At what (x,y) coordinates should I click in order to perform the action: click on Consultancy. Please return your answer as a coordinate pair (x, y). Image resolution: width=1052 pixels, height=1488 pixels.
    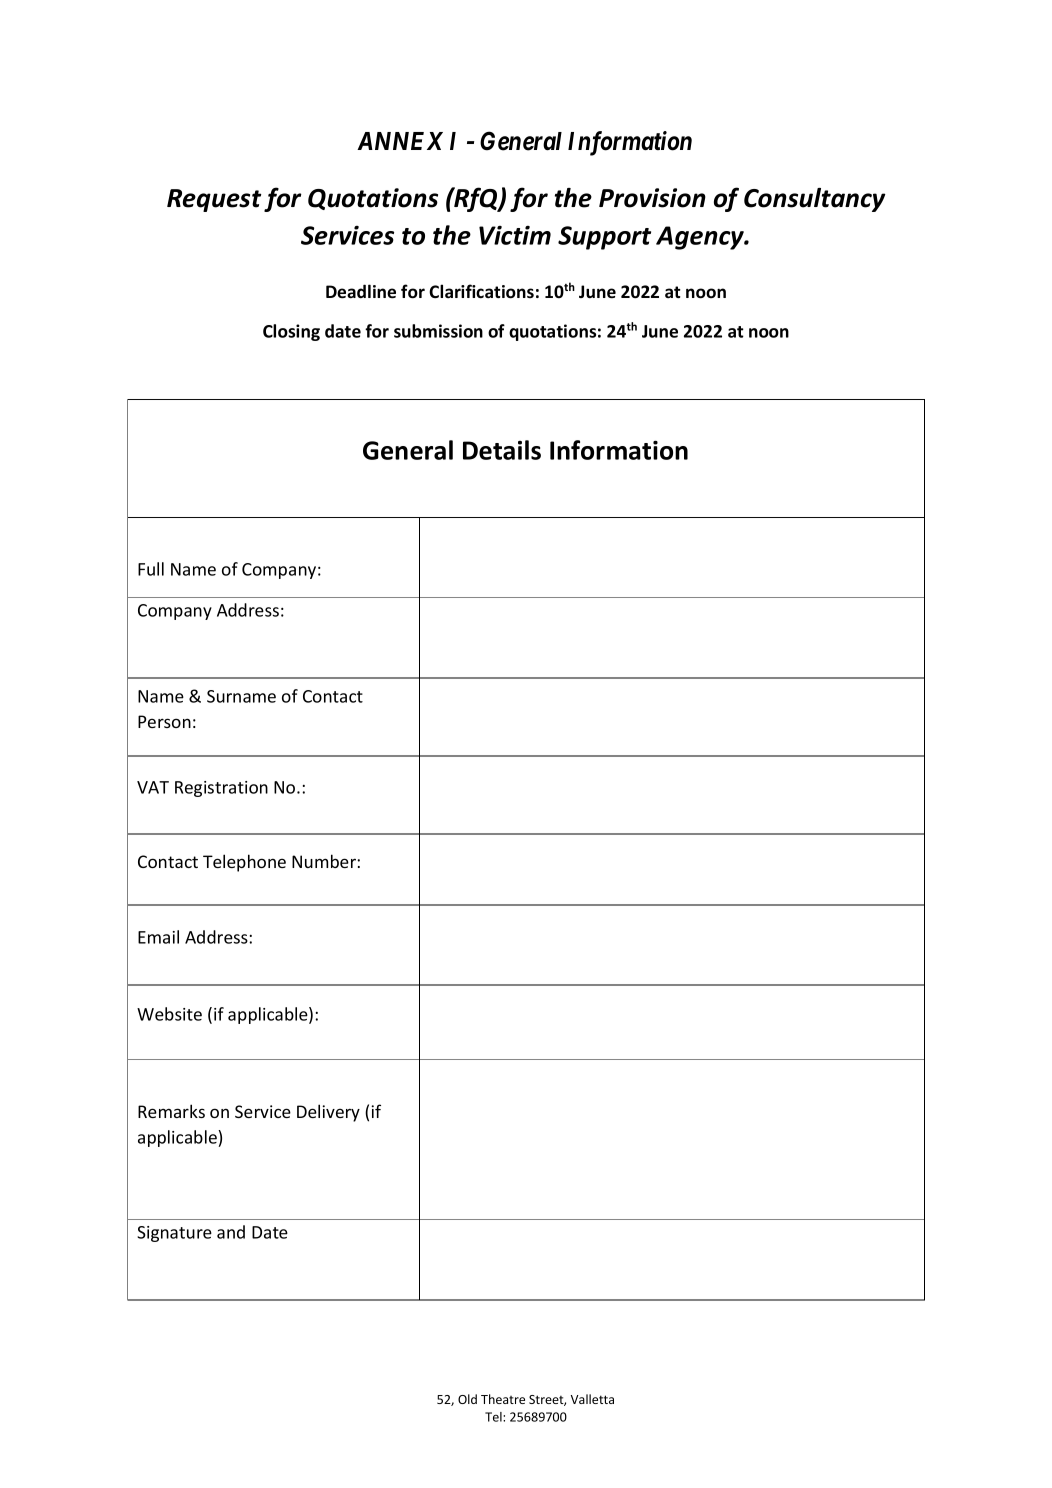
    Looking at the image, I should click on (815, 200).
